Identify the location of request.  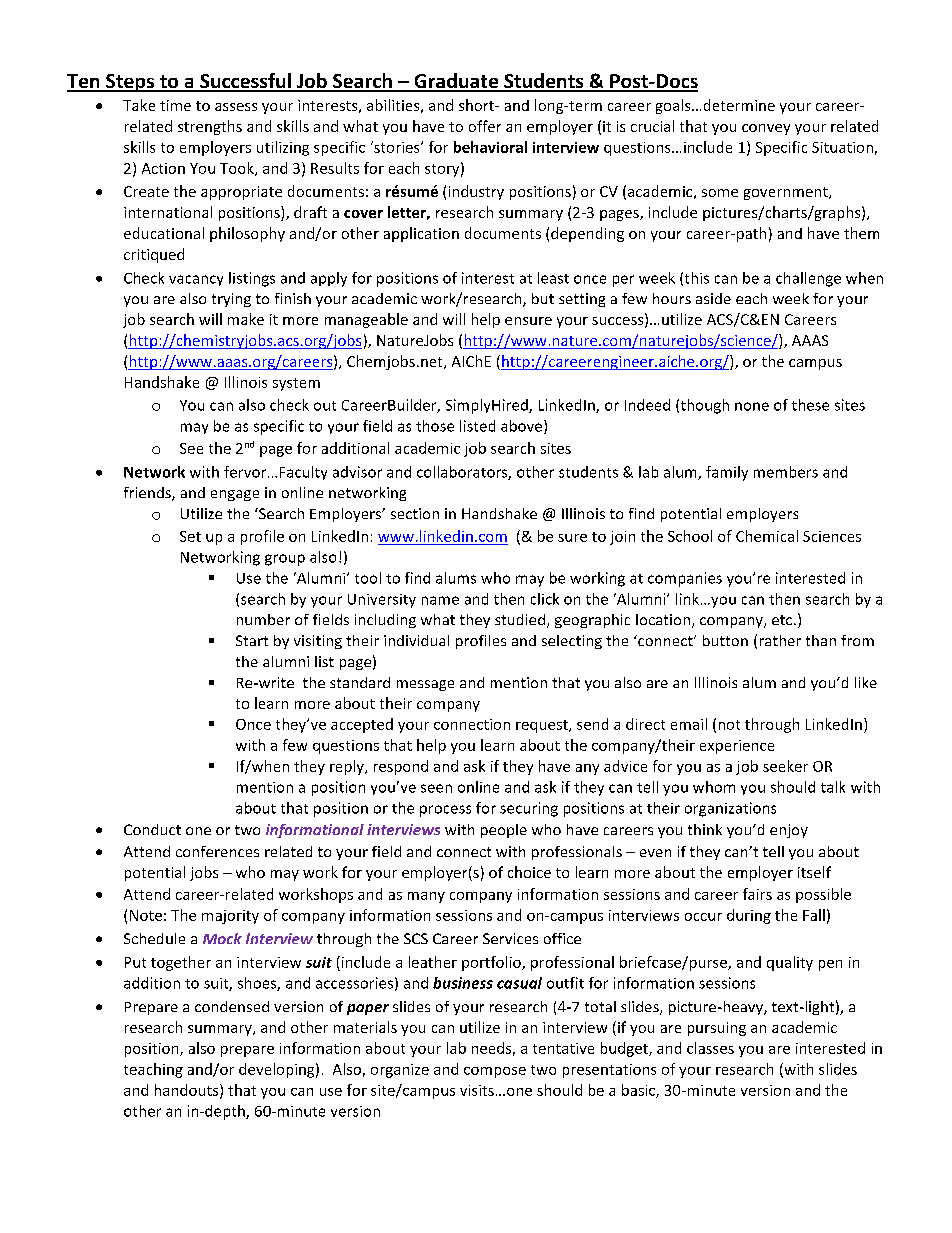
(543, 726).
